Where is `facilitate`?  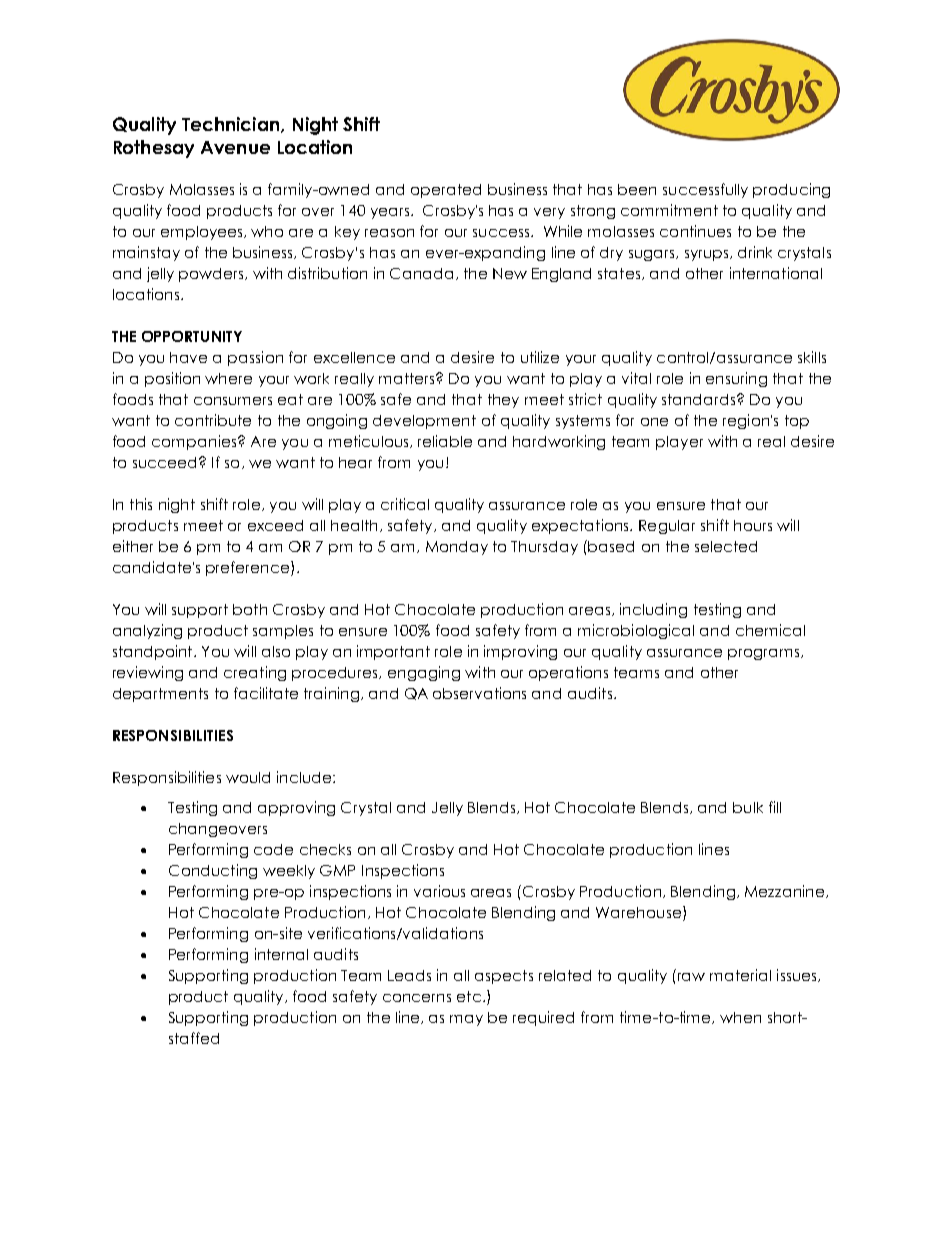 facilitate is located at coordinates (266, 693).
